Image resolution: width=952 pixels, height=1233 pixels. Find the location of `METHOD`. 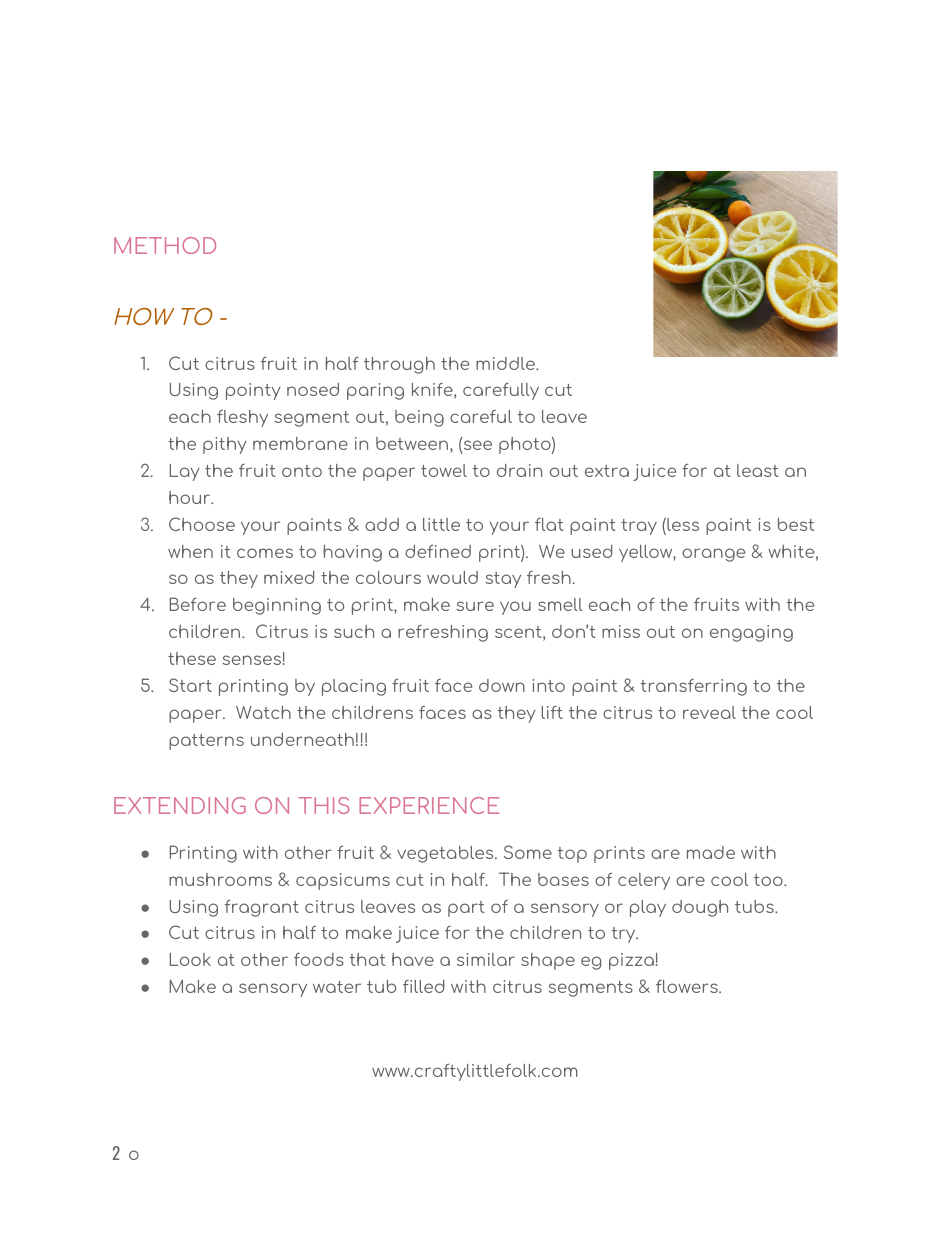

METHOD is located at coordinates (165, 245).
